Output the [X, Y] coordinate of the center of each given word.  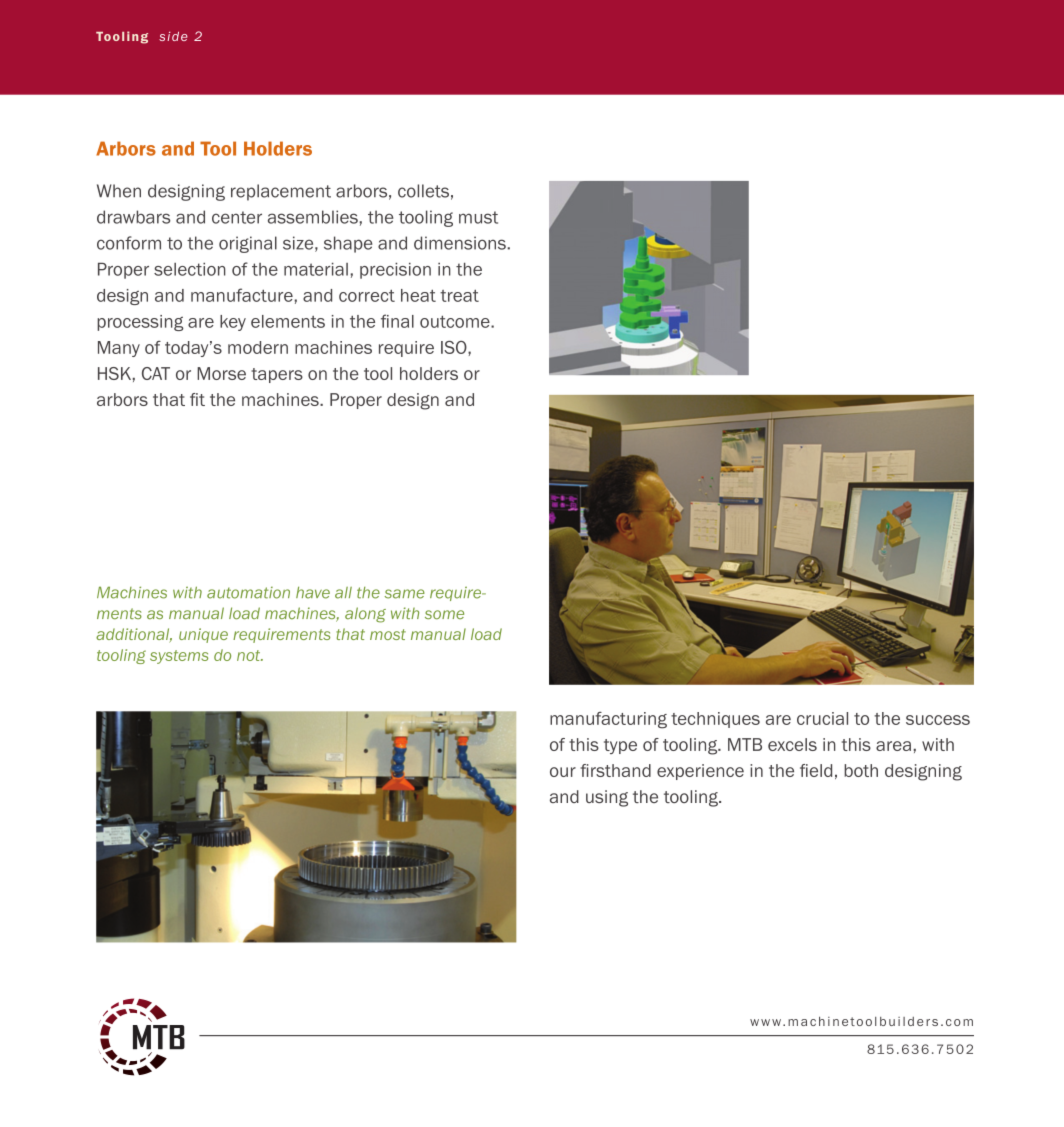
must [478, 217]
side [173, 36]
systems [179, 657]
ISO [455, 347]
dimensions [461, 243]
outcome [456, 322]
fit [197, 399]
